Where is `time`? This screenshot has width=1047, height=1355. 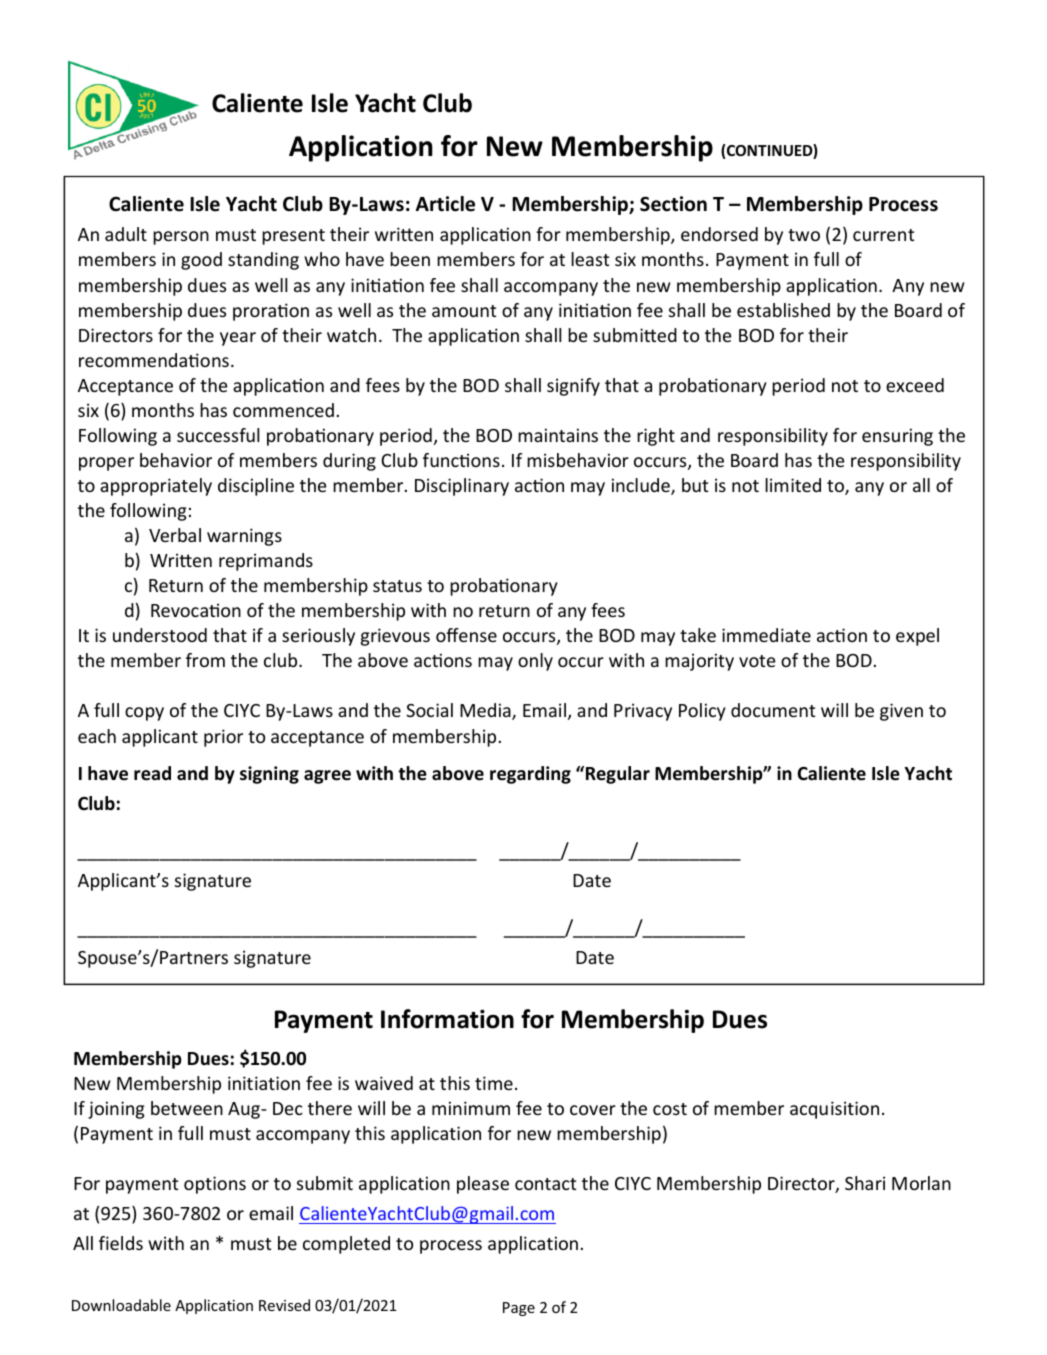 time is located at coordinates (494, 1083).
